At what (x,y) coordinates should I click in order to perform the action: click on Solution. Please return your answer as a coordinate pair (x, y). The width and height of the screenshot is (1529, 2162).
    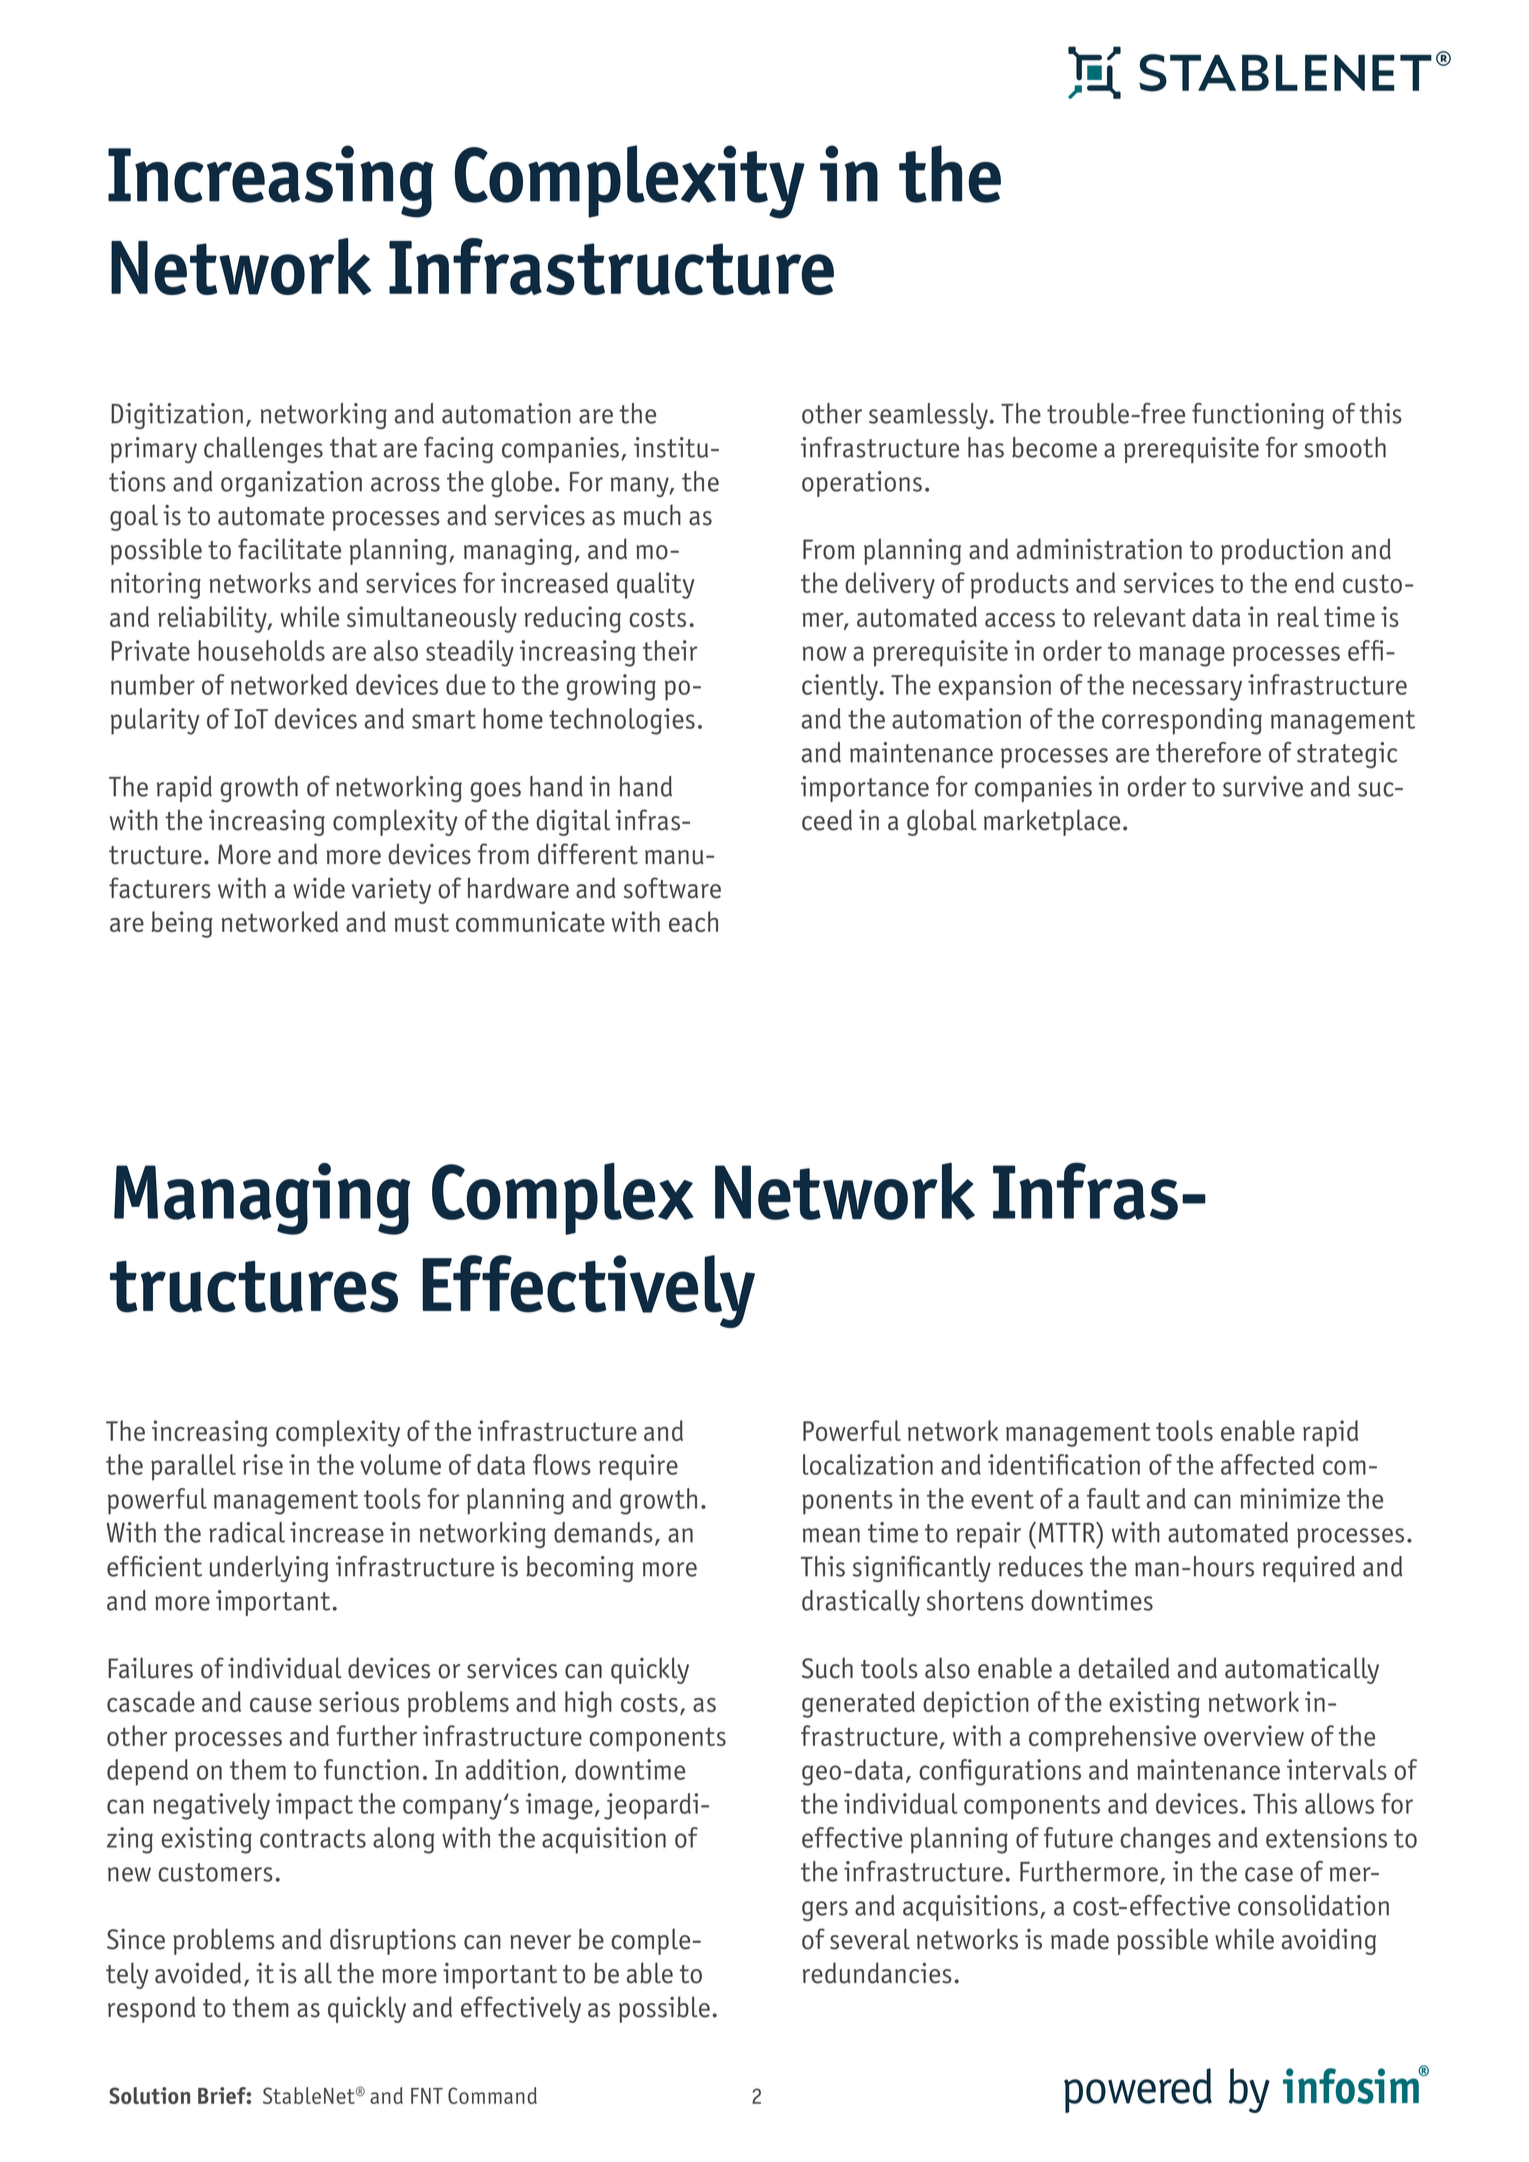
    Looking at the image, I should click on (149, 2095).
